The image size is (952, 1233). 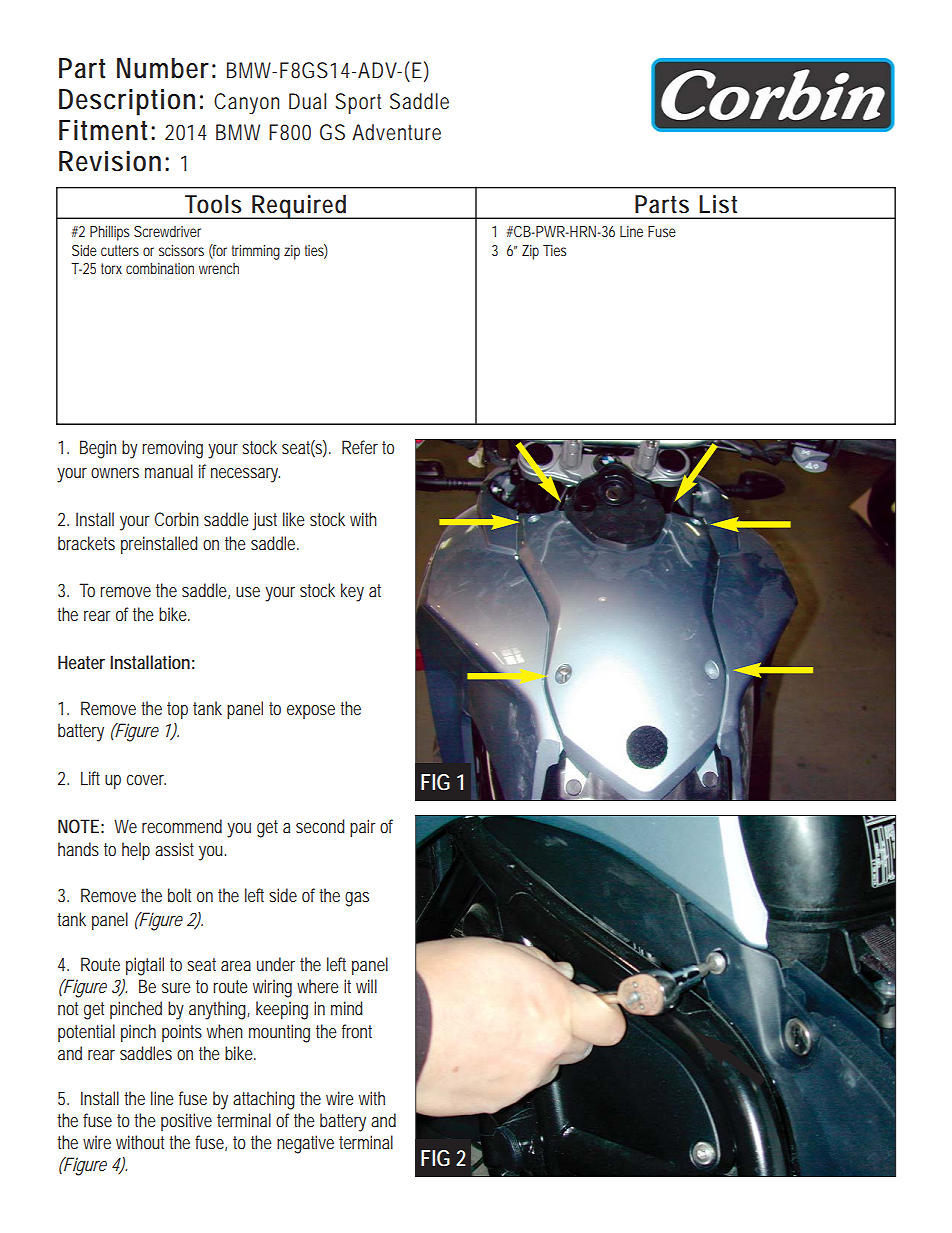 What do you see at coordinates (357, 1031) in the screenshot?
I see `front` at bounding box center [357, 1031].
